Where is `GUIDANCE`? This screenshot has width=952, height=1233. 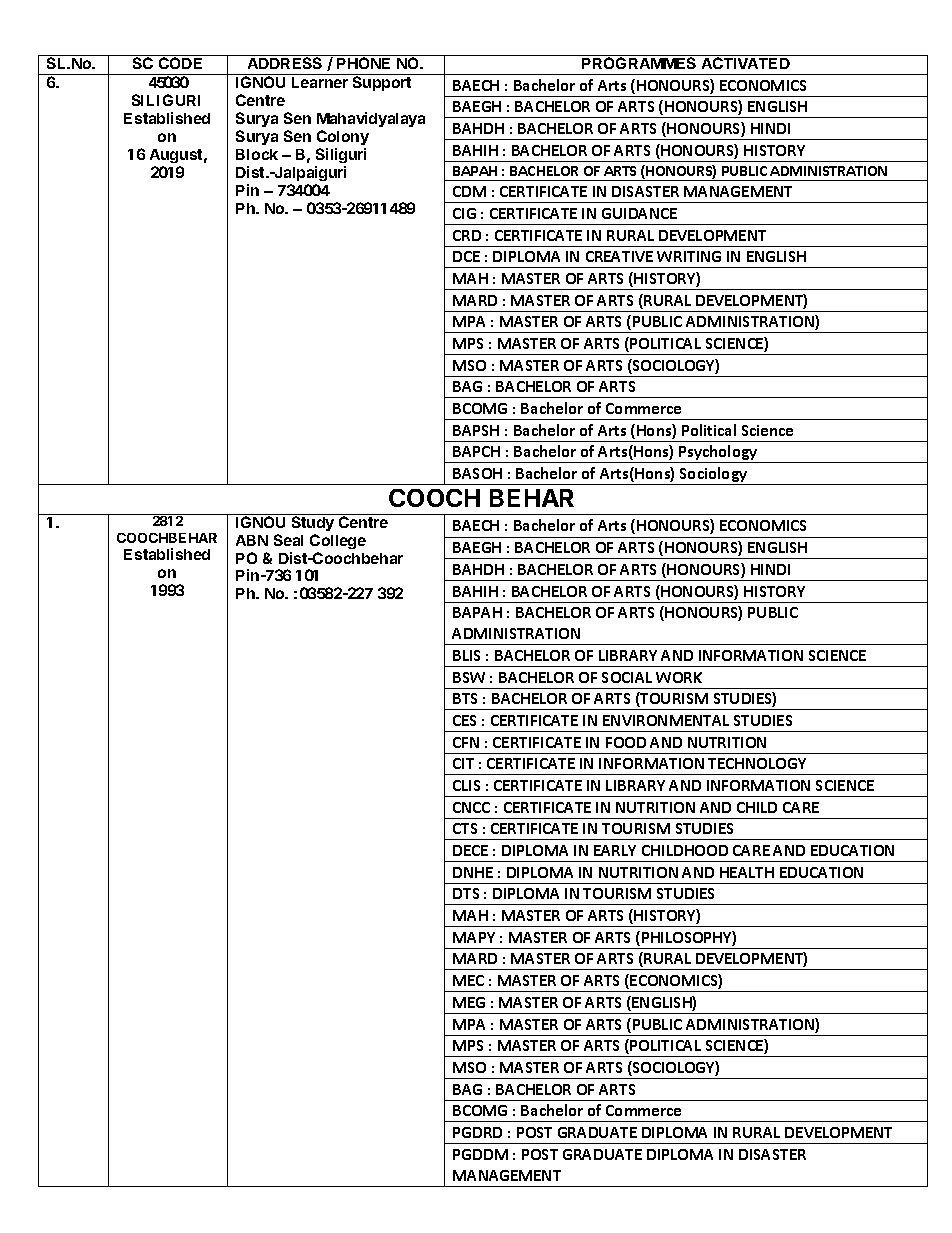 GUIDANCE is located at coordinates (639, 213).
